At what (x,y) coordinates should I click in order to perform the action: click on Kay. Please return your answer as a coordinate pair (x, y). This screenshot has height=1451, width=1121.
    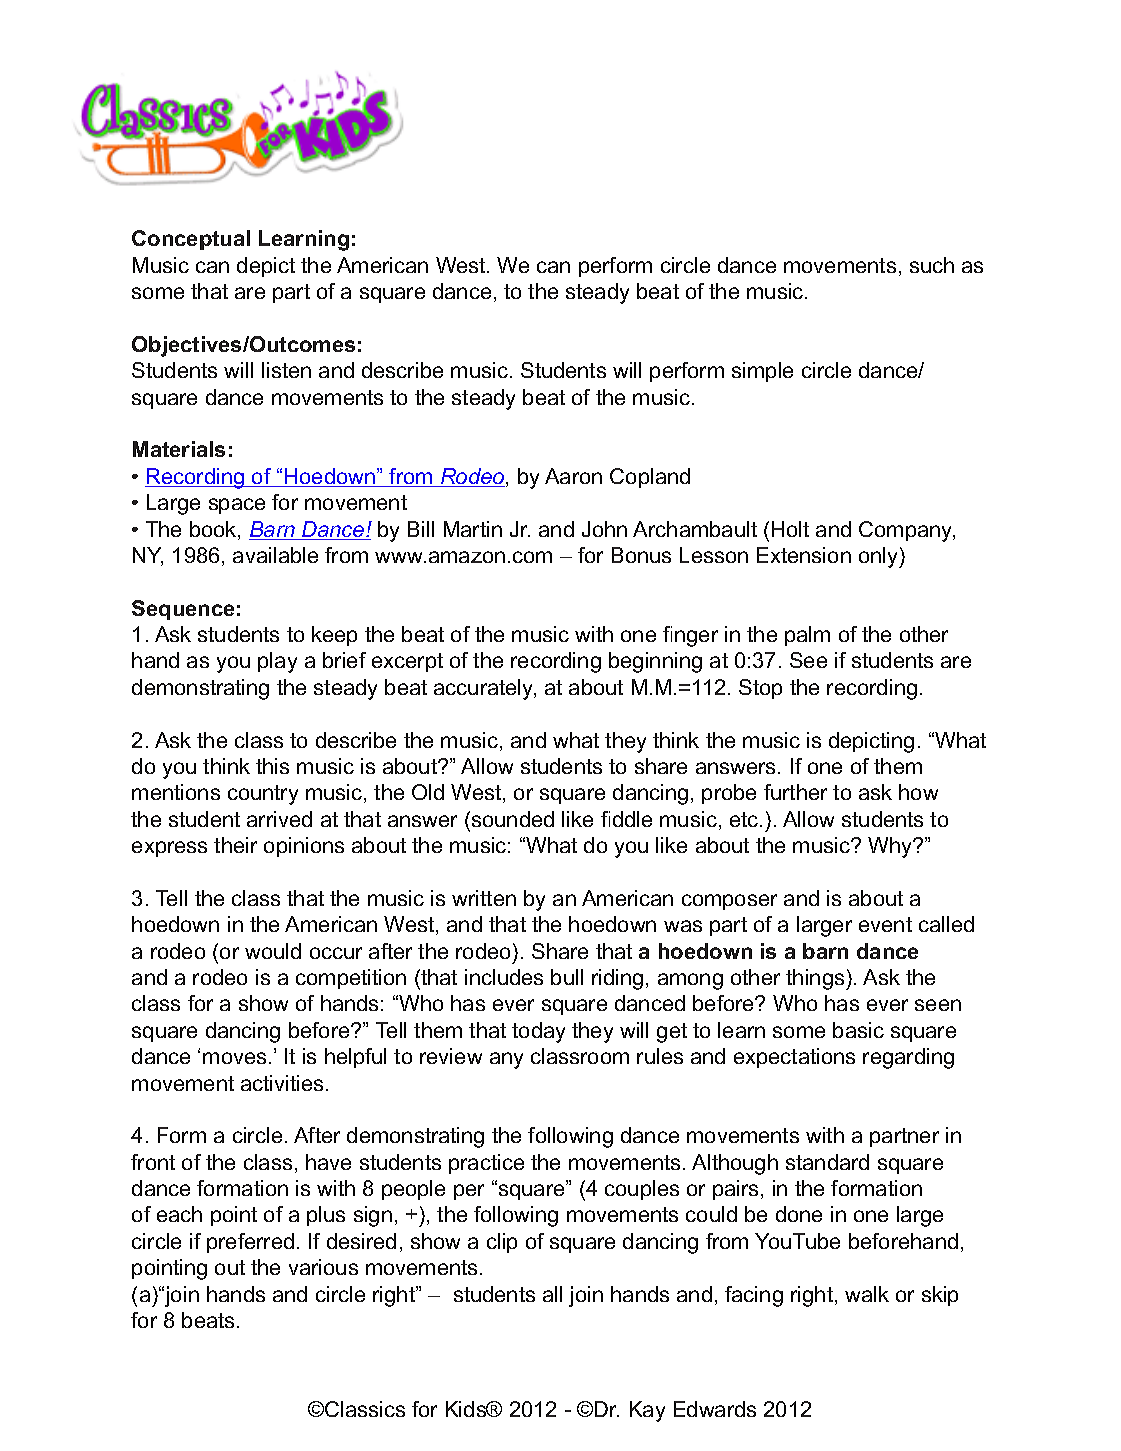
    Looking at the image, I should click on (647, 1411).
